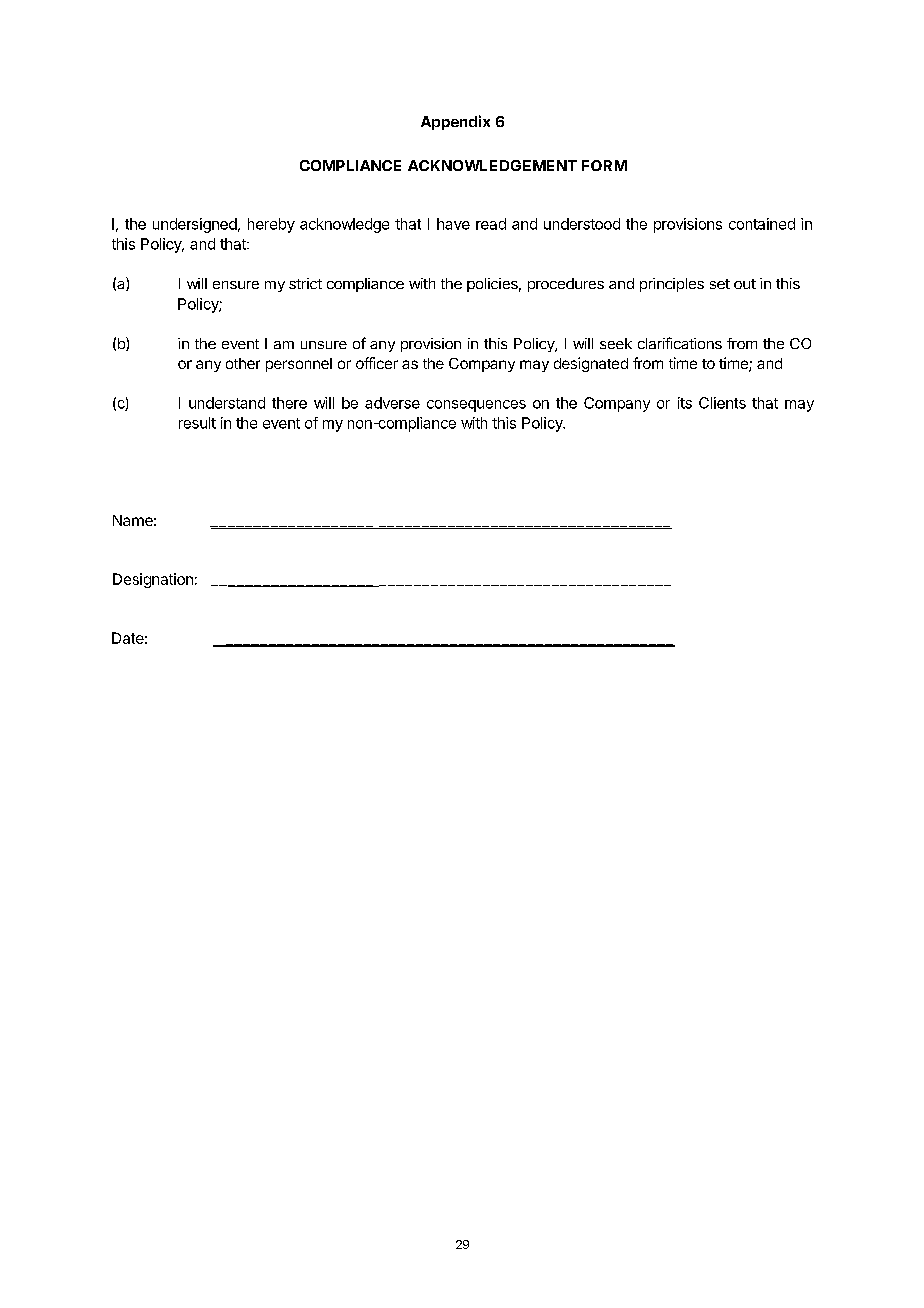 The height and width of the image is (1308, 924). Describe the element at coordinates (153, 580) in the image. I see `Designation` at that location.
